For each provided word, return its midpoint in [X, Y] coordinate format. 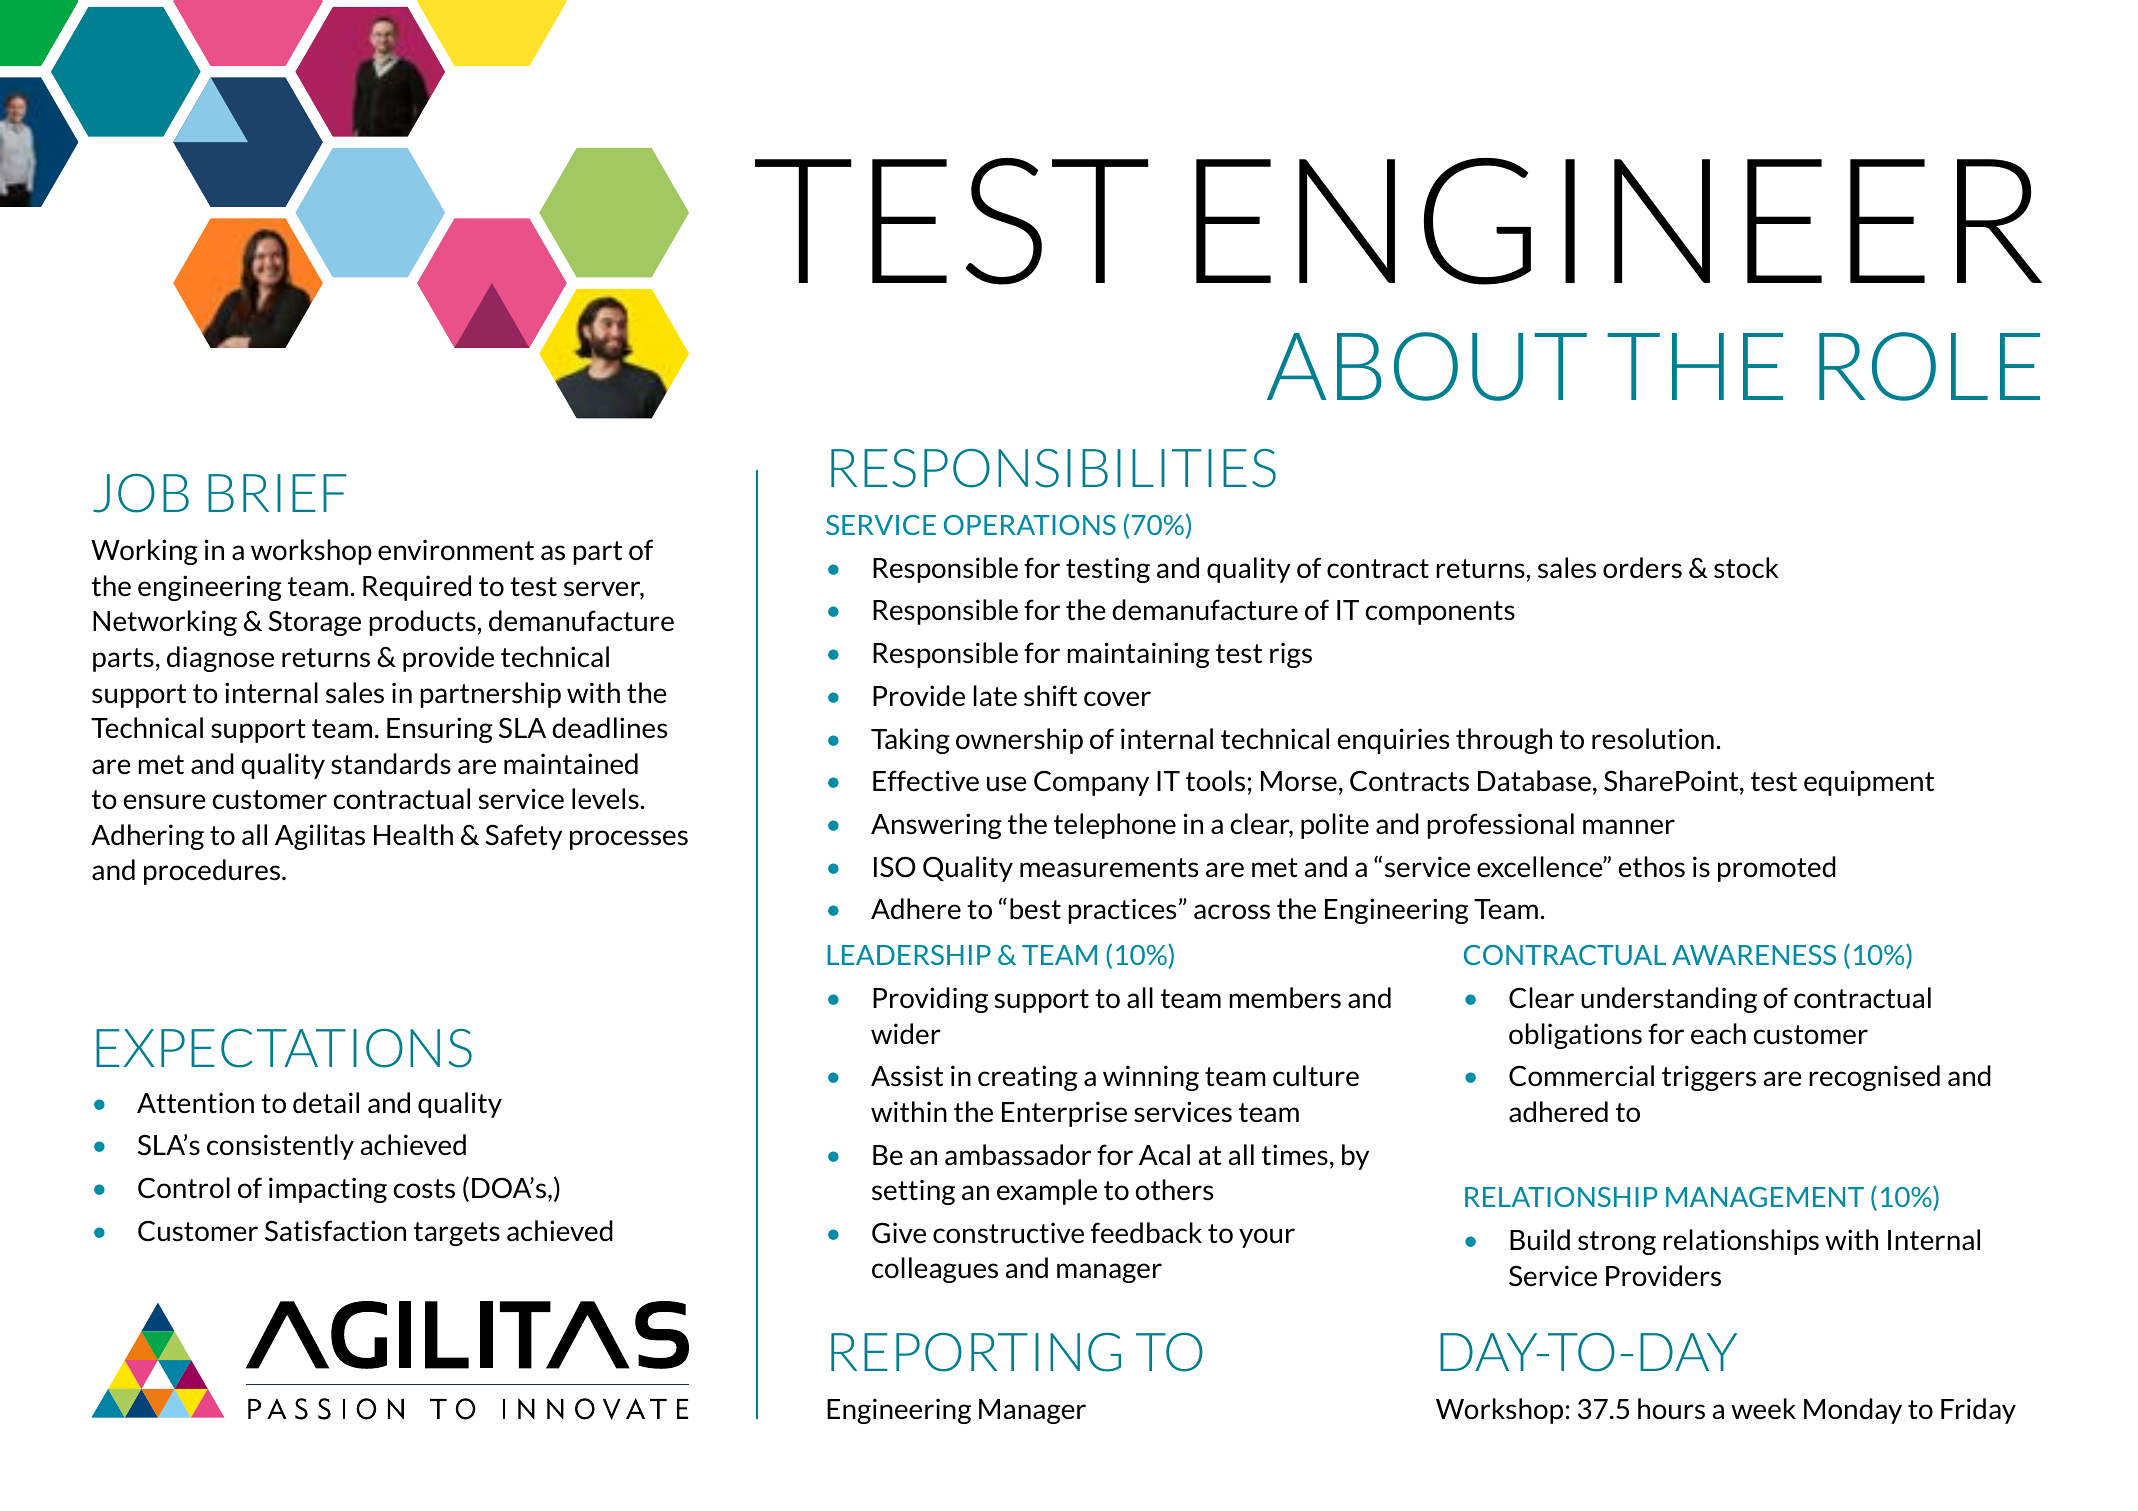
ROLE [1929, 366]
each [1718, 1033]
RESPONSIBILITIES [1053, 468]
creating [1028, 1078]
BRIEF [277, 493]
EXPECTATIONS [284, 1048]
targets [457, 1234]
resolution [1653, 739]
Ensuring [440, 730]
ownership [1019, 741]
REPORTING [976, 1352]
